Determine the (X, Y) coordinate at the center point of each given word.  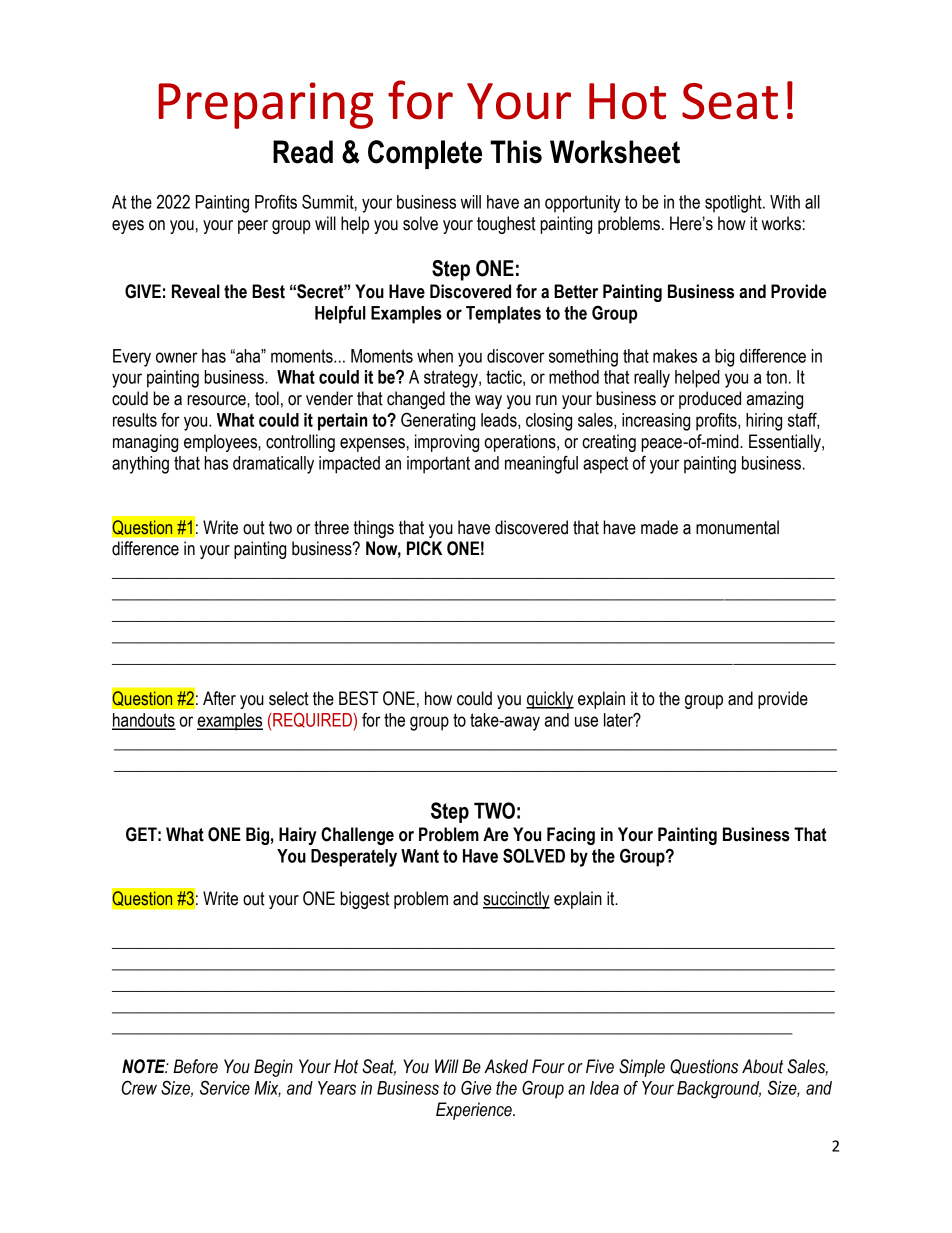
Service (225, 1087)
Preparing (265, 105)
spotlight (734, 204)
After (219, 698)
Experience (475, 1111)
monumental (737, 527)
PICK (424, 548)
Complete (425, 154)
